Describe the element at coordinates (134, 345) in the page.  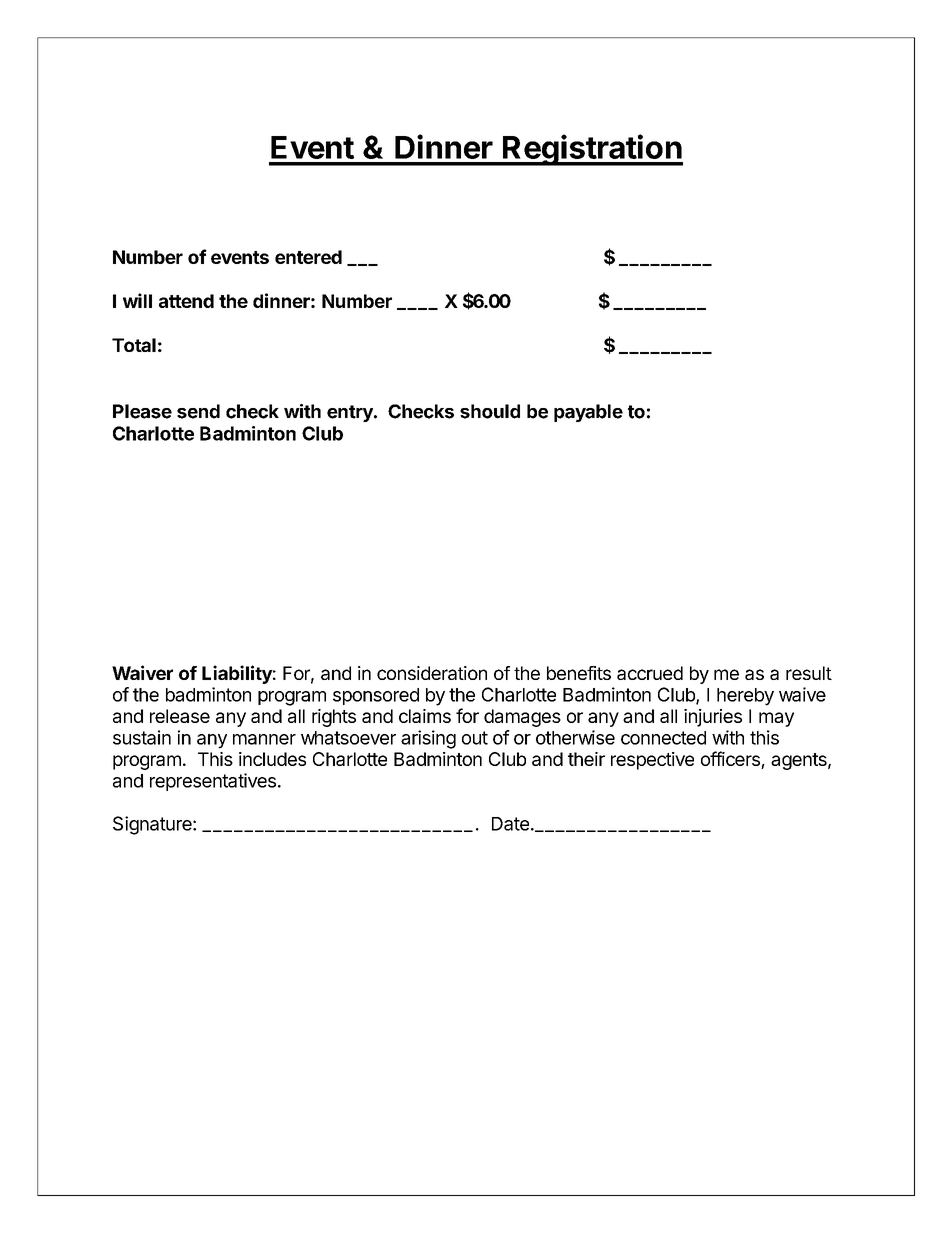
I see `Total` at that location.
